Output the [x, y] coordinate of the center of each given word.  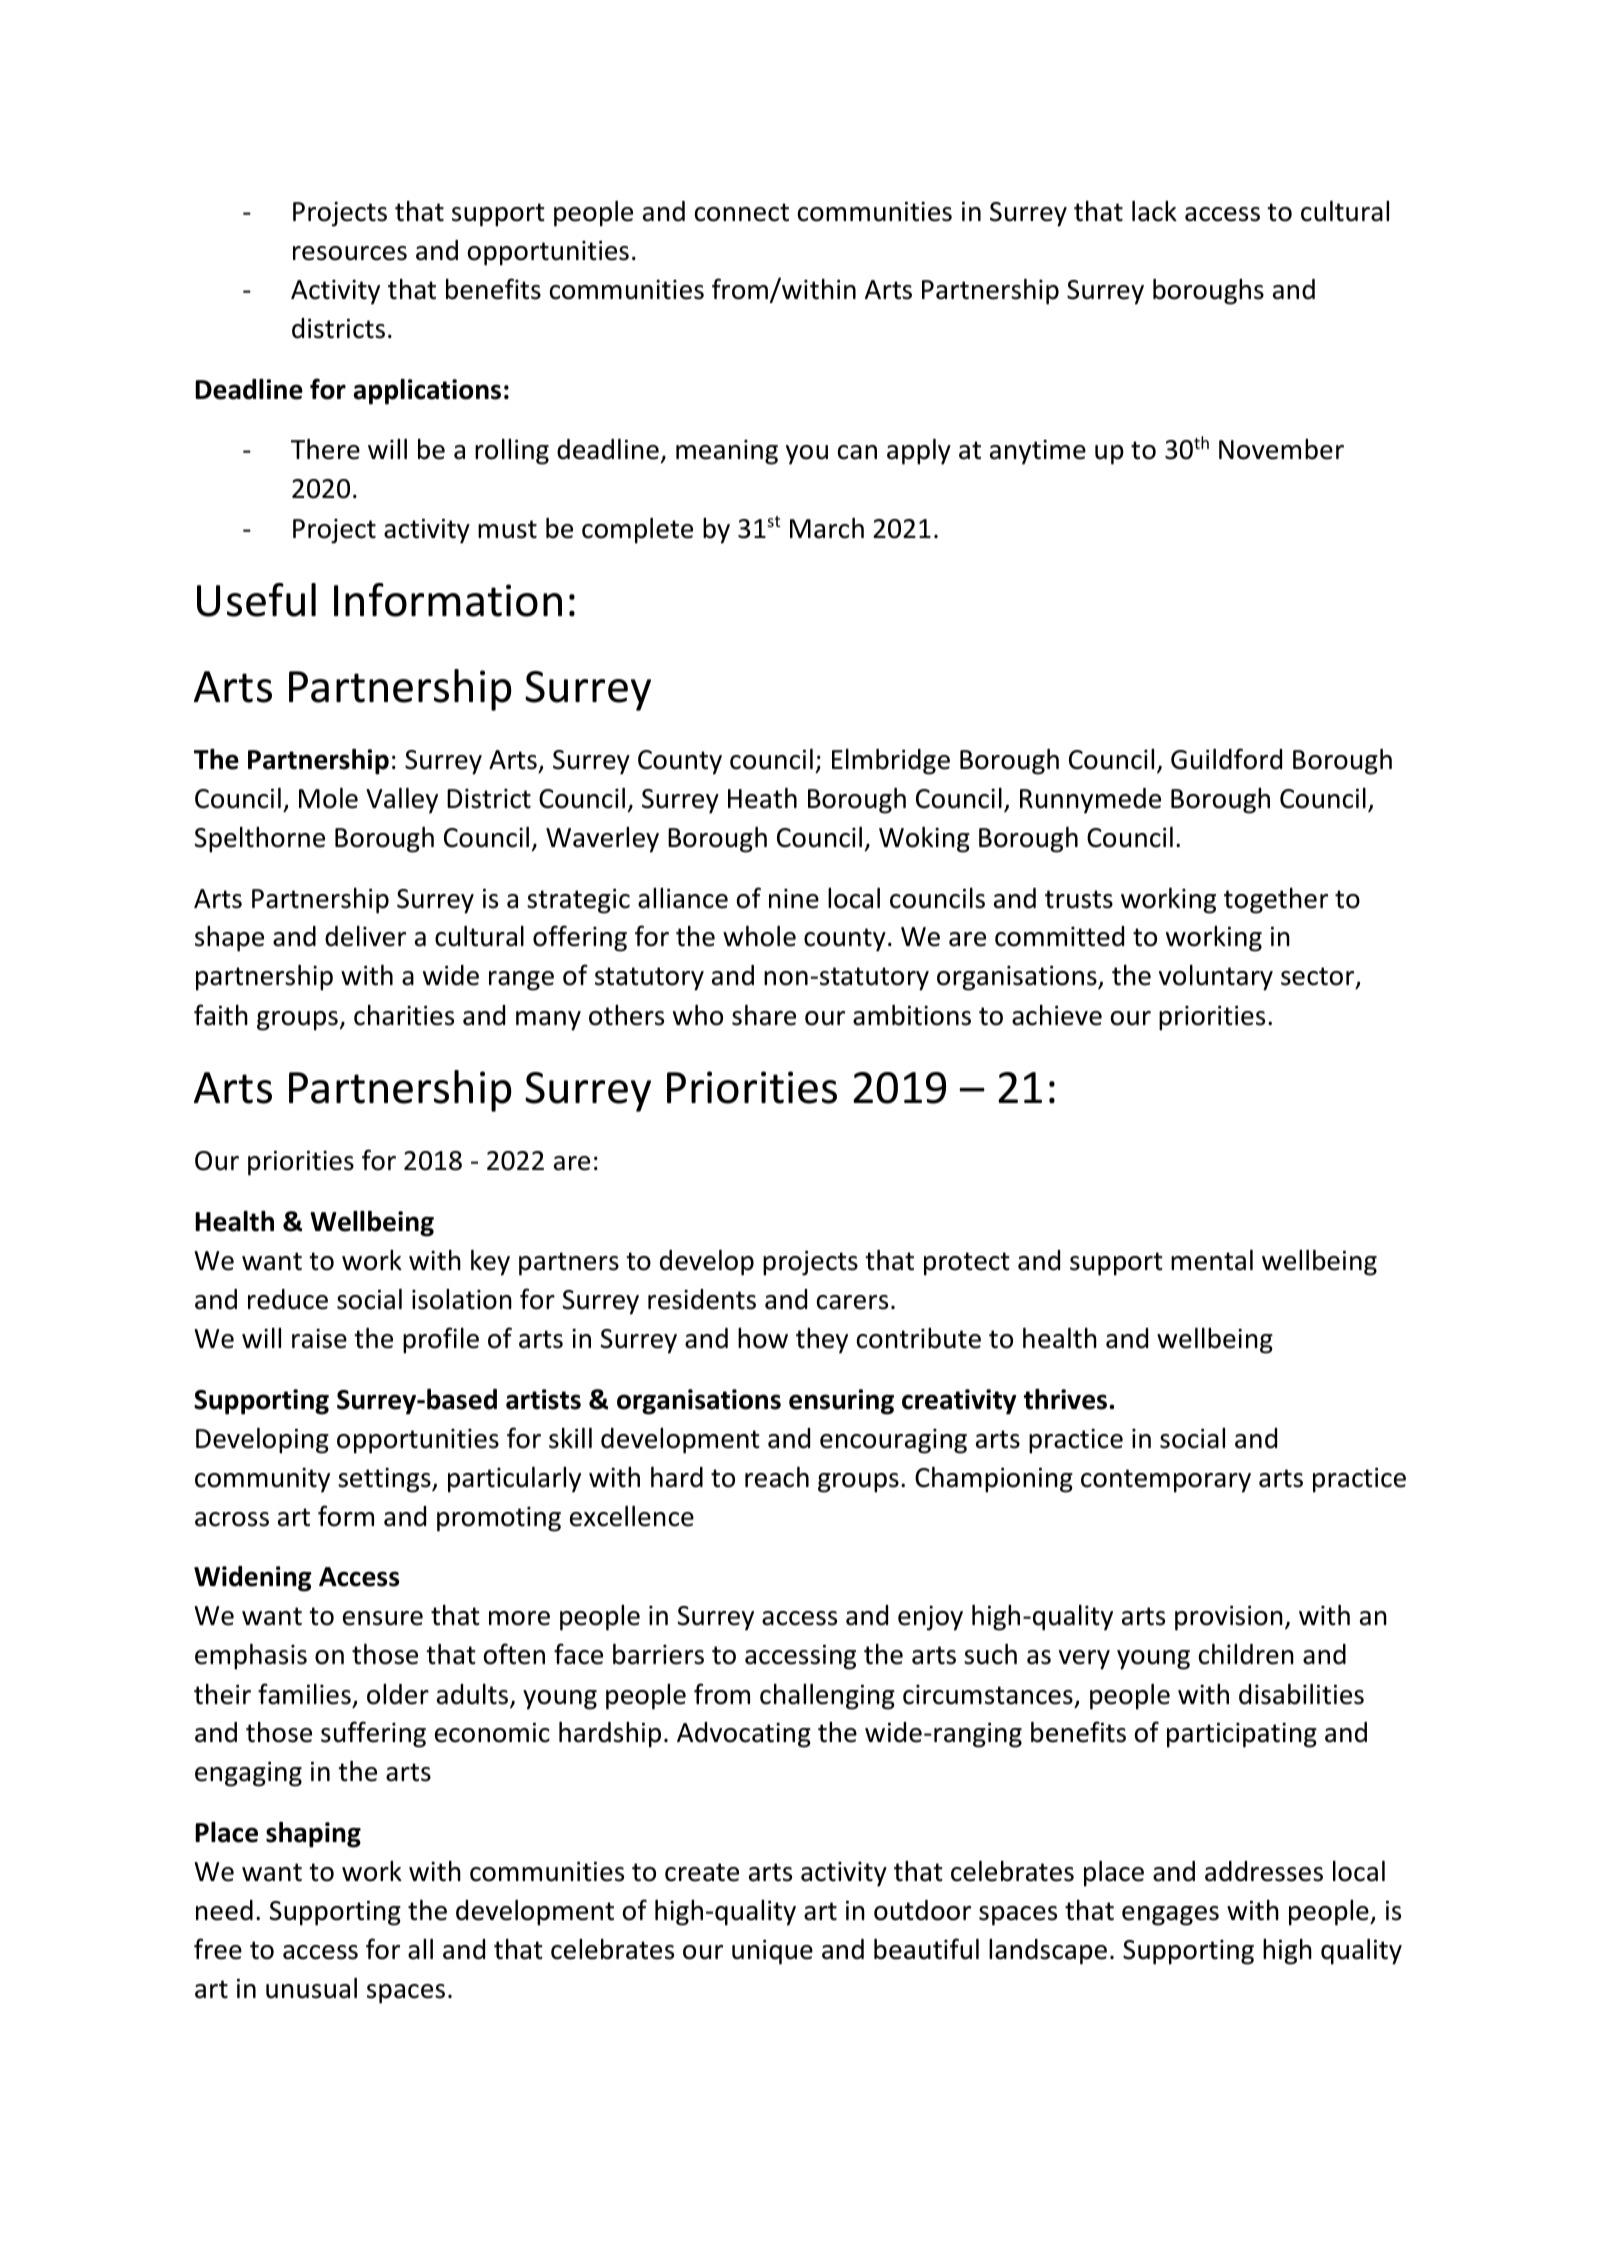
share [764, 1015]
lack [1154, 211]
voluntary [1216, 977]
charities [404, 1015]
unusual [311, 1988]
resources [350, 253]
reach [777, 1477]
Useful [256, 600]
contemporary [1166, 1481]
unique [772, 1952]
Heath [762, 798]
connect [742, 212]
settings [385, 1480]
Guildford [1226, 759]
